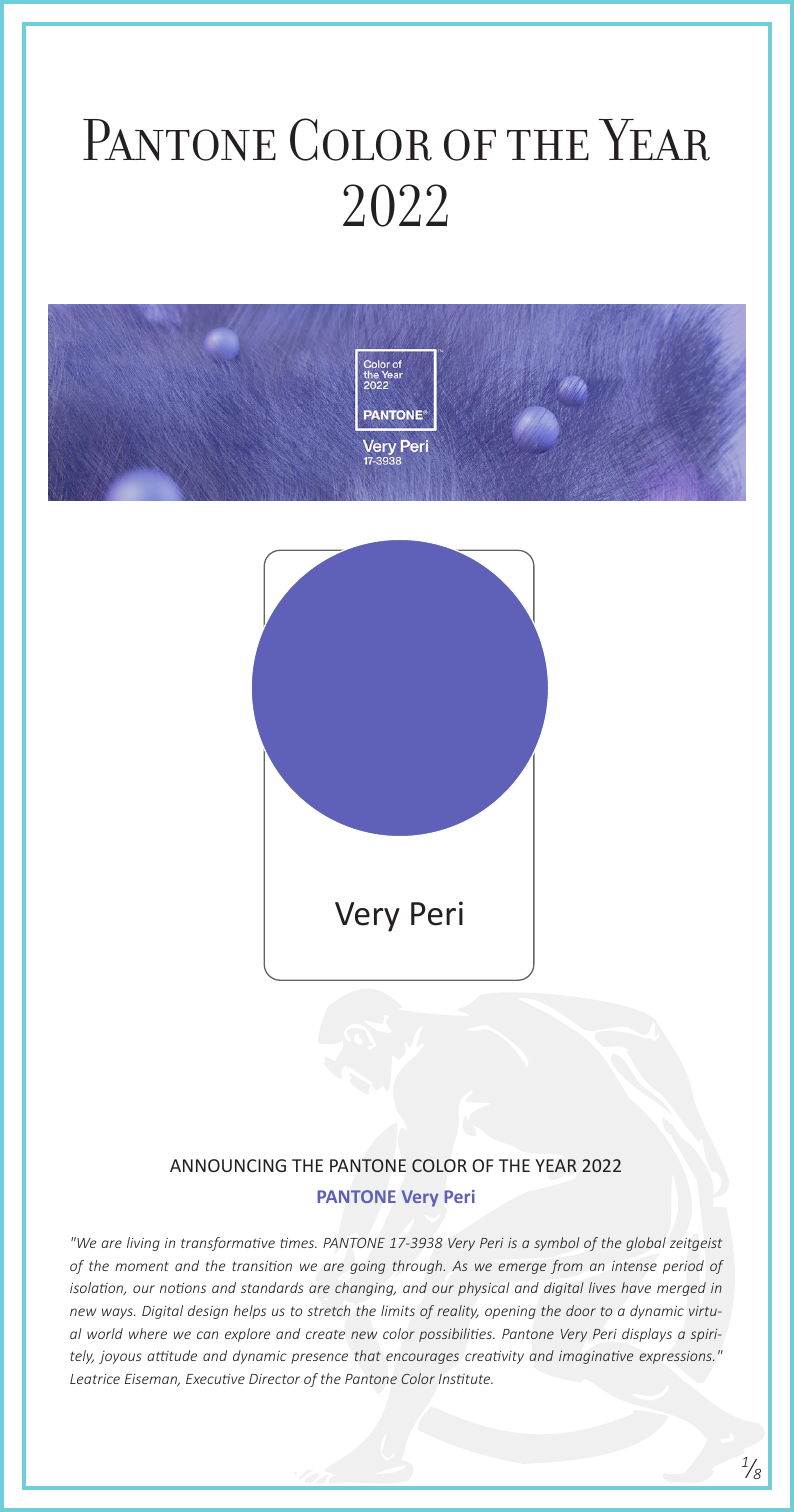 This image has height=1512, width=794. Describe the element at coordinates (298, 1243) in the image. I see `times` at that location.
